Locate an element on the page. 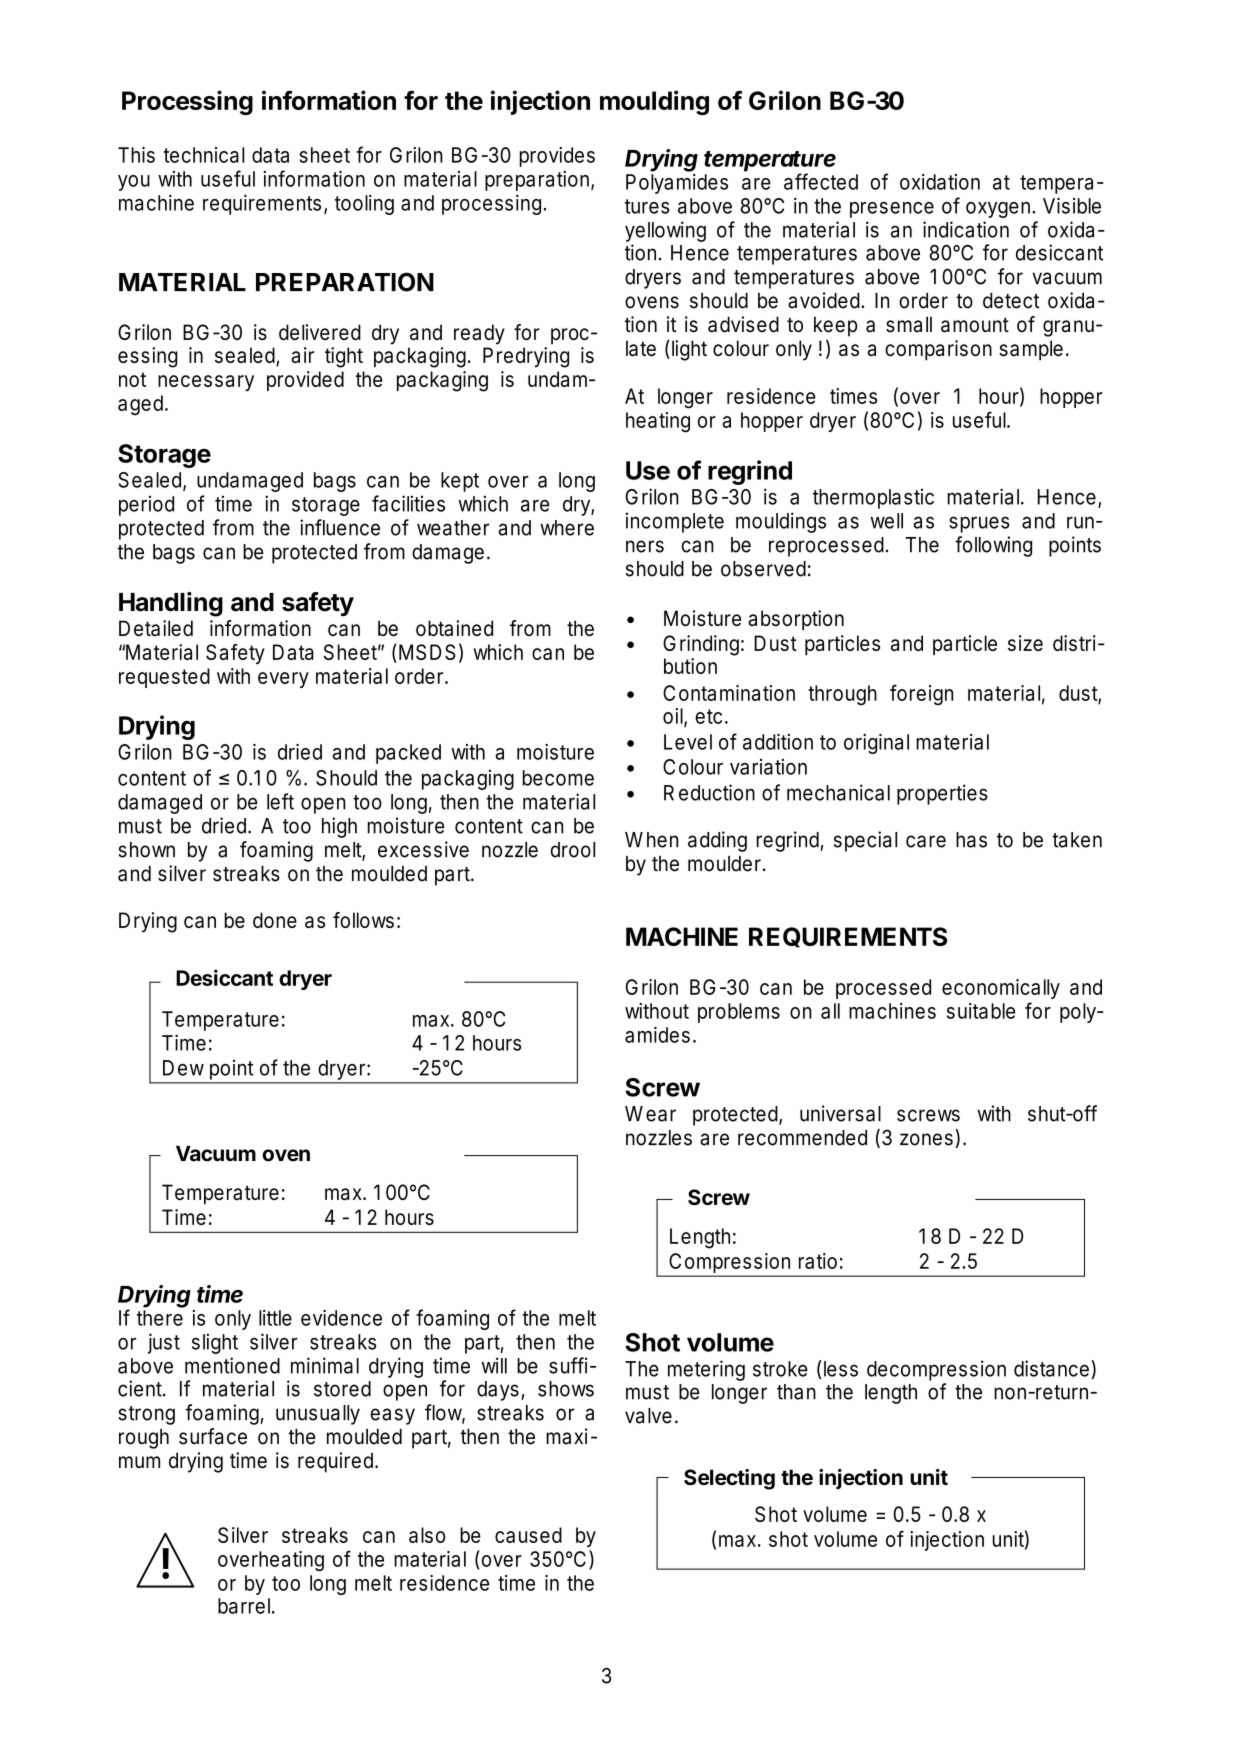 This document has width=1235, height=1748. done is located at coordinates (275, 920).
